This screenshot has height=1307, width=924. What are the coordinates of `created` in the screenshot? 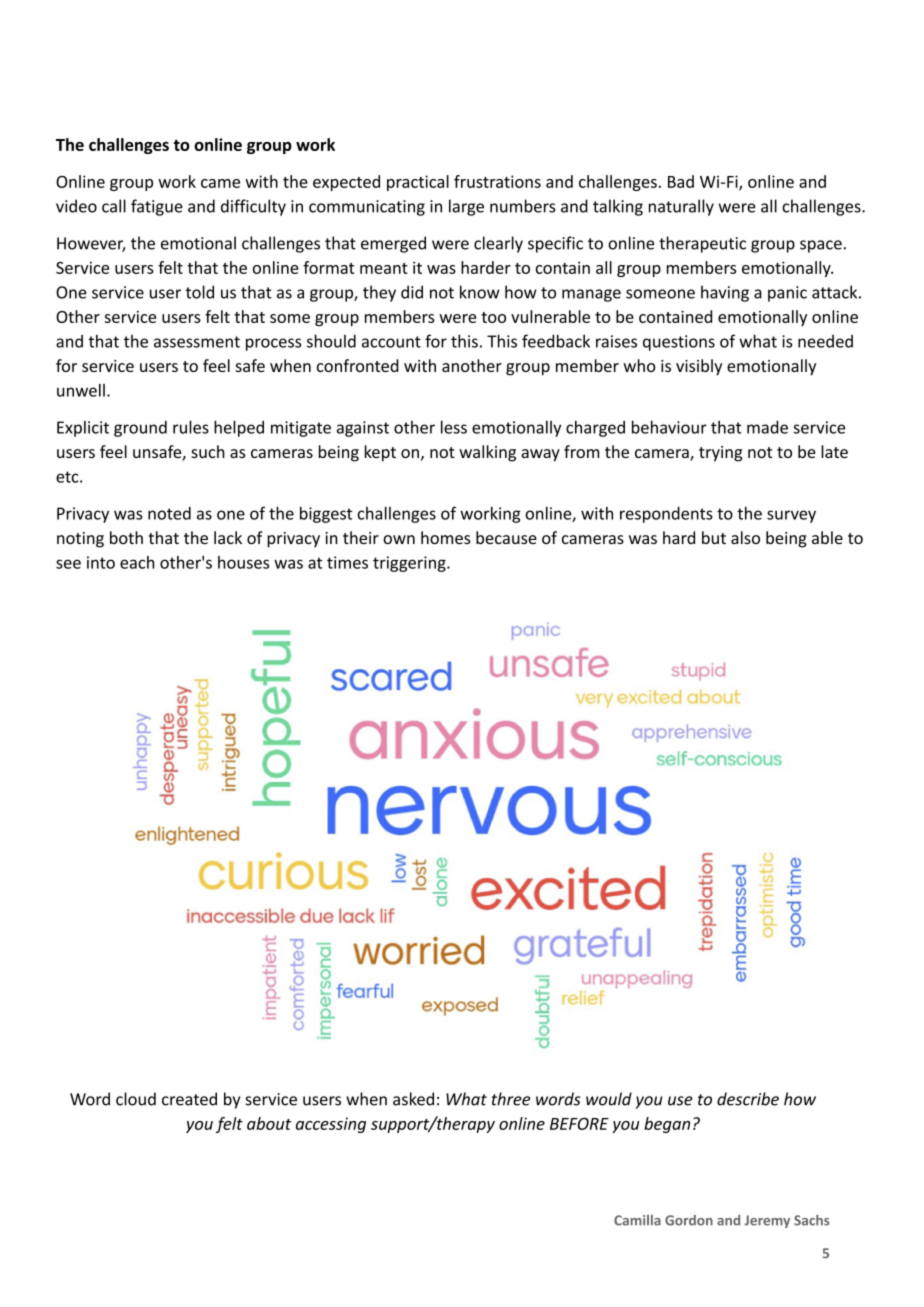 It's located at (189, 1099).
